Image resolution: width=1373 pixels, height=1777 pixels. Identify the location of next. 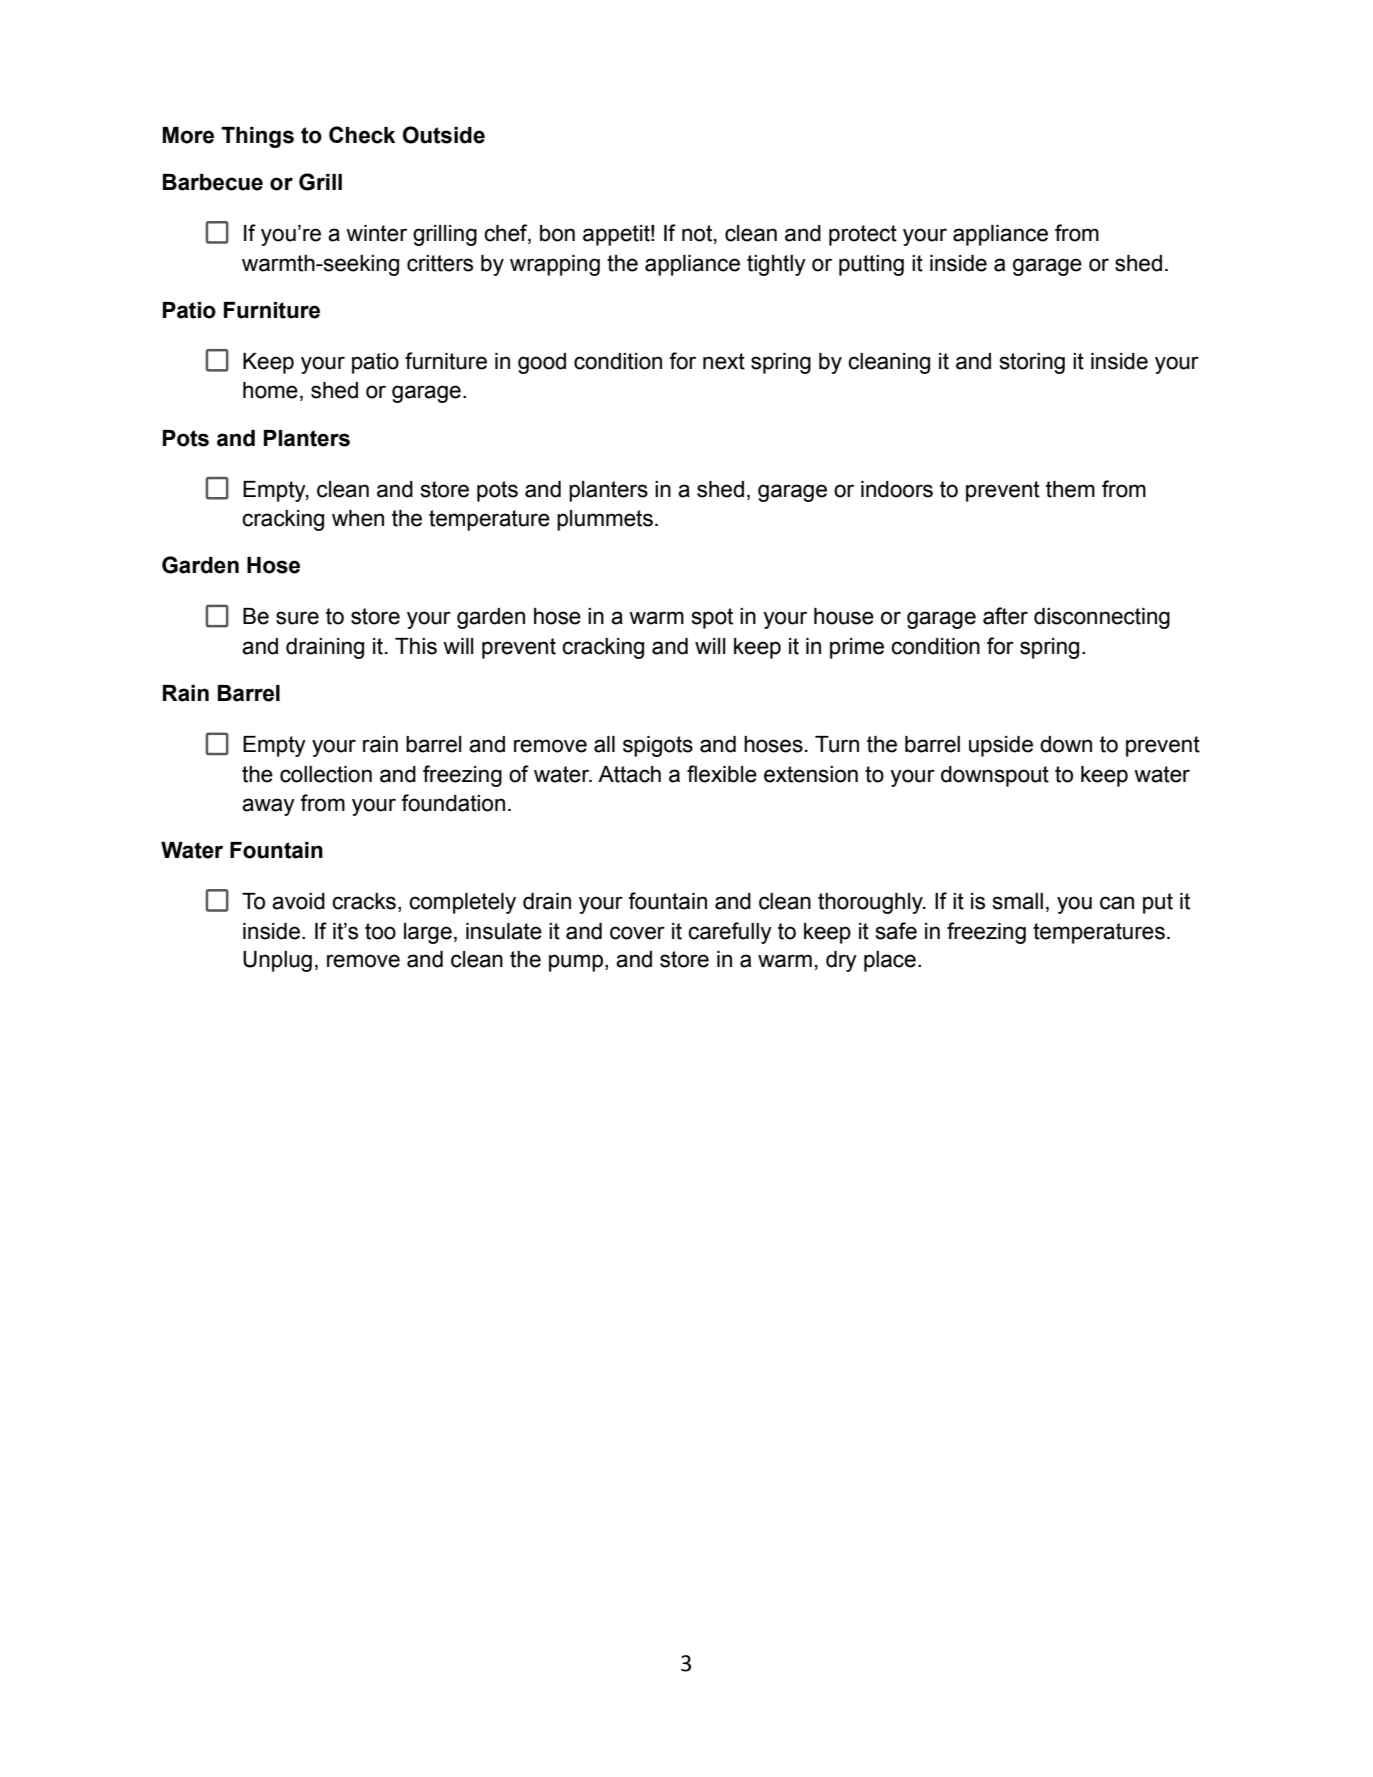
(724, 361).
